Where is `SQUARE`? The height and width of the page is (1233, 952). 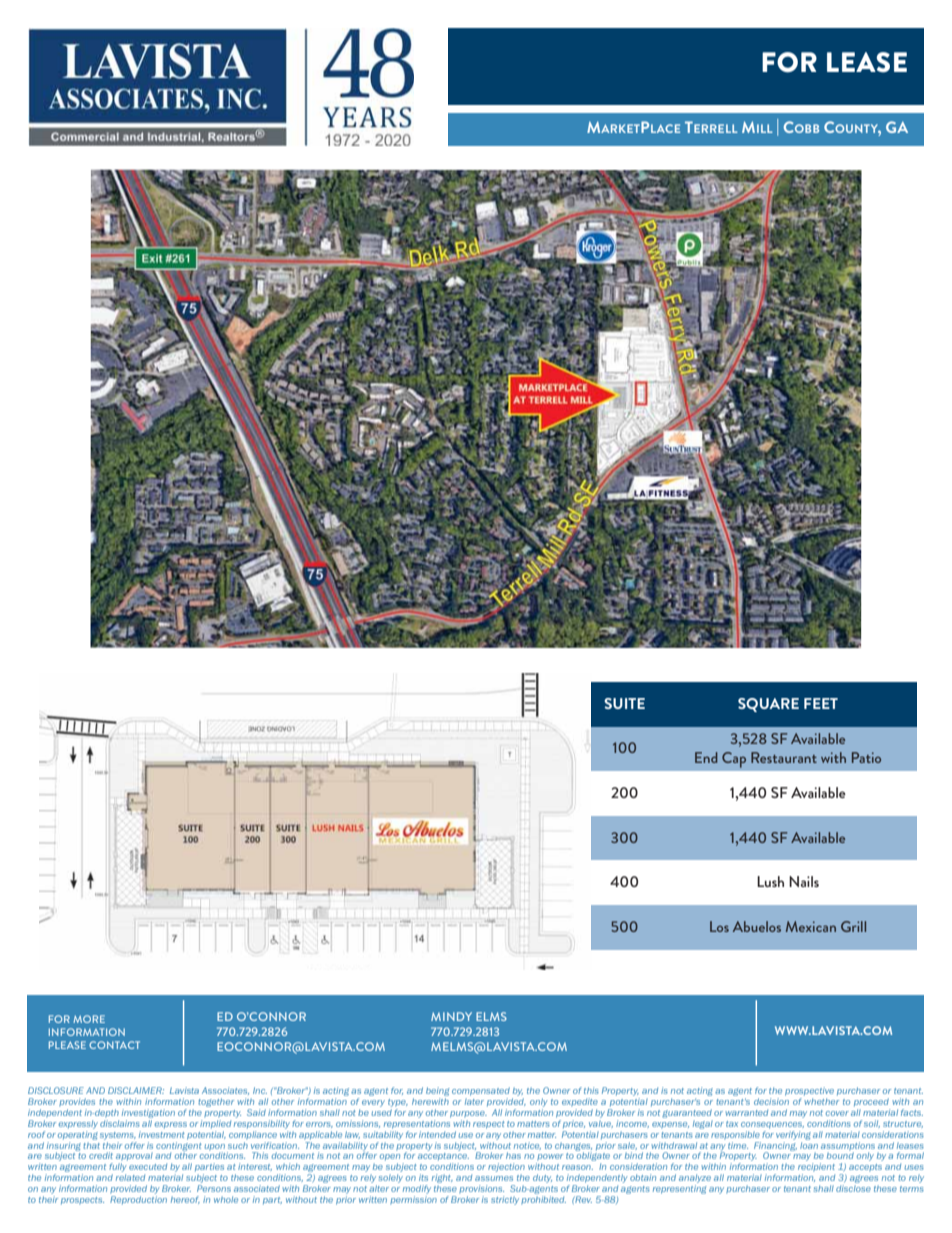
SQUARE is located at coordinates (768, 705).
